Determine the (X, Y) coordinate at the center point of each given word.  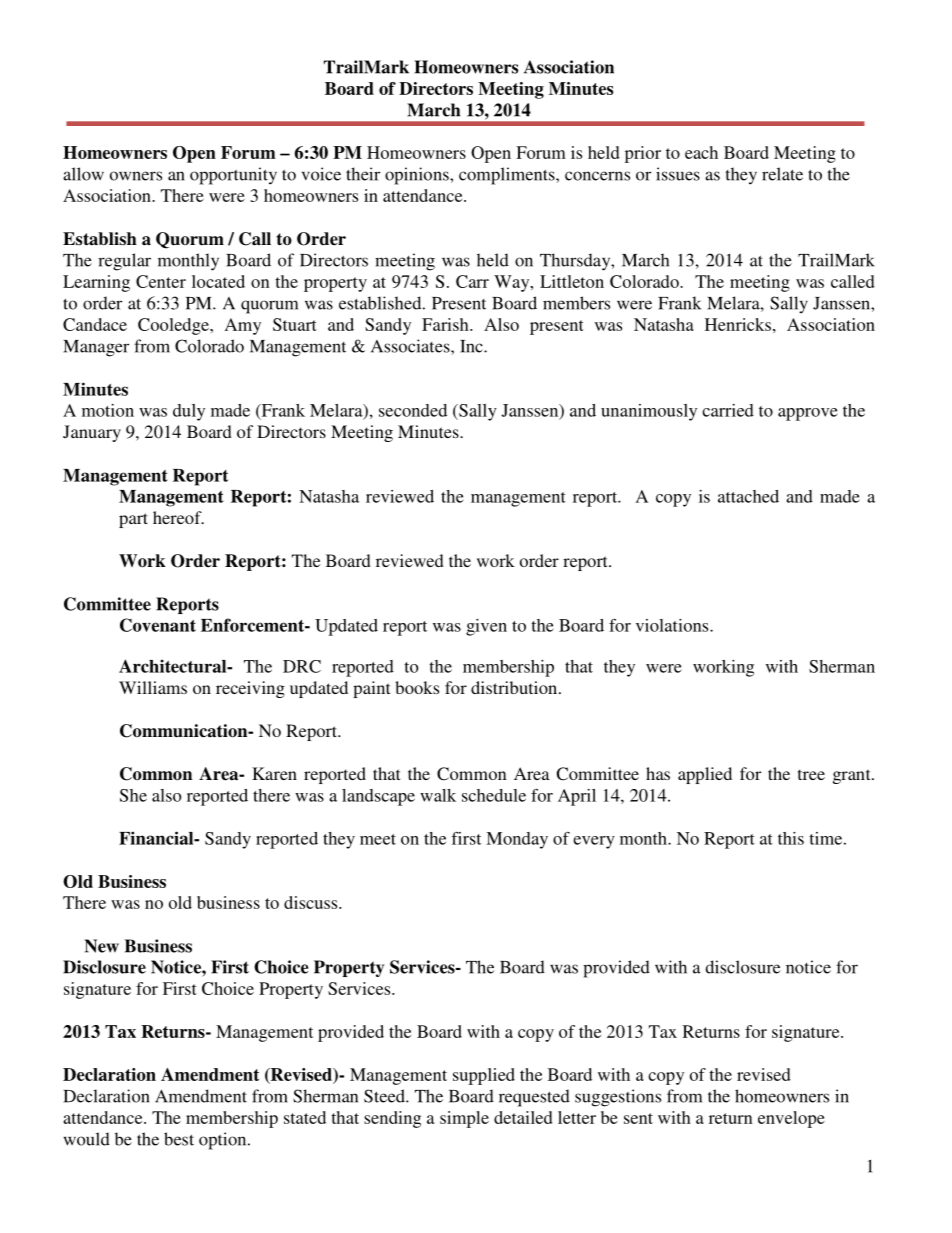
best (179, 1139)
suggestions (618, 1098)
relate (782, 174)
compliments (508, 176)
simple (464, 1119)
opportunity (233, 176)
